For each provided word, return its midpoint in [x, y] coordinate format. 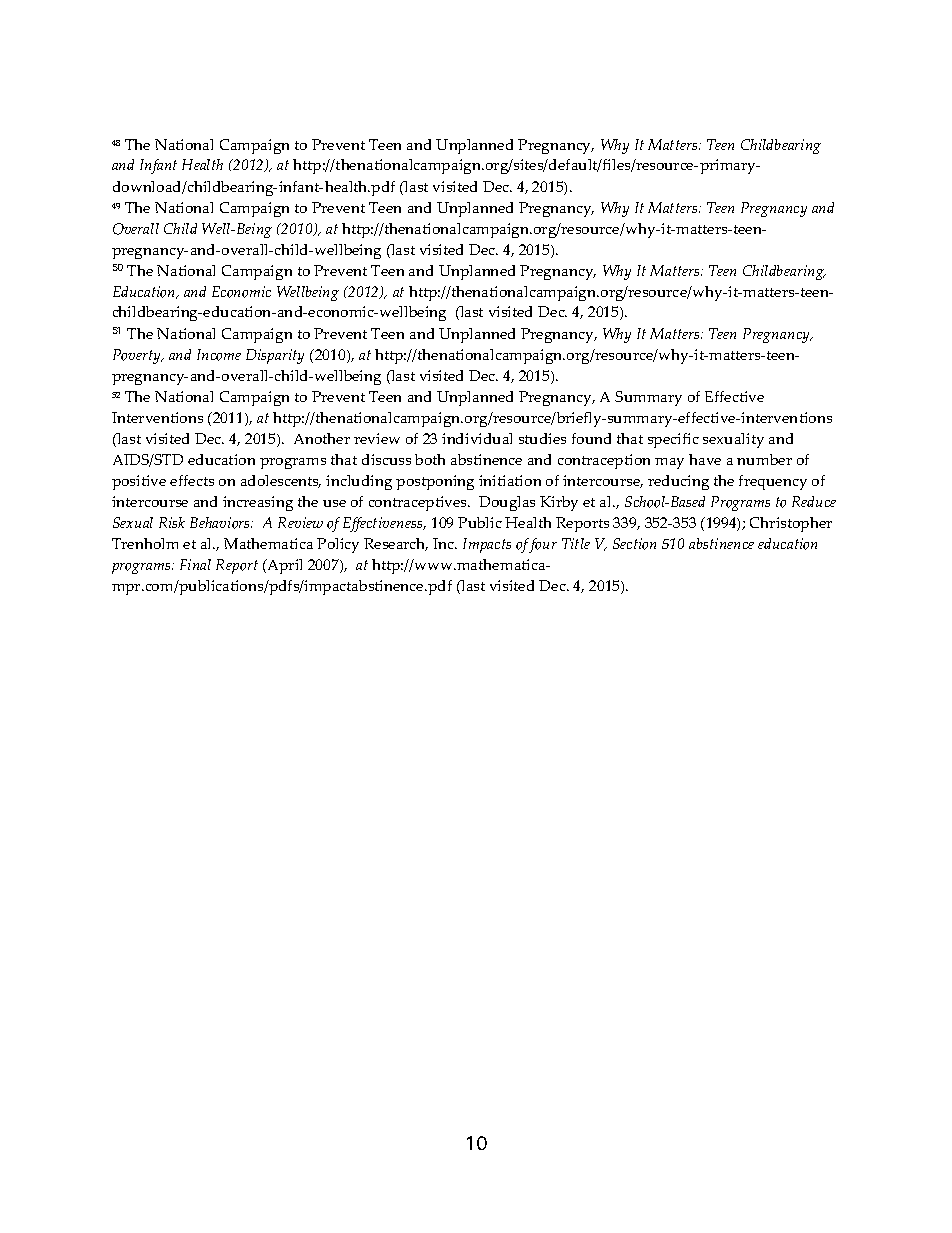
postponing [435, 482]
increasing [258, 503]
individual [477, 438]
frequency [773, 482]
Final [195, 564]
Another [322, 438]
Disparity [275, 356]
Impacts [487, 545]
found [591, 438]
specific [673, 440]
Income [219, 355]
